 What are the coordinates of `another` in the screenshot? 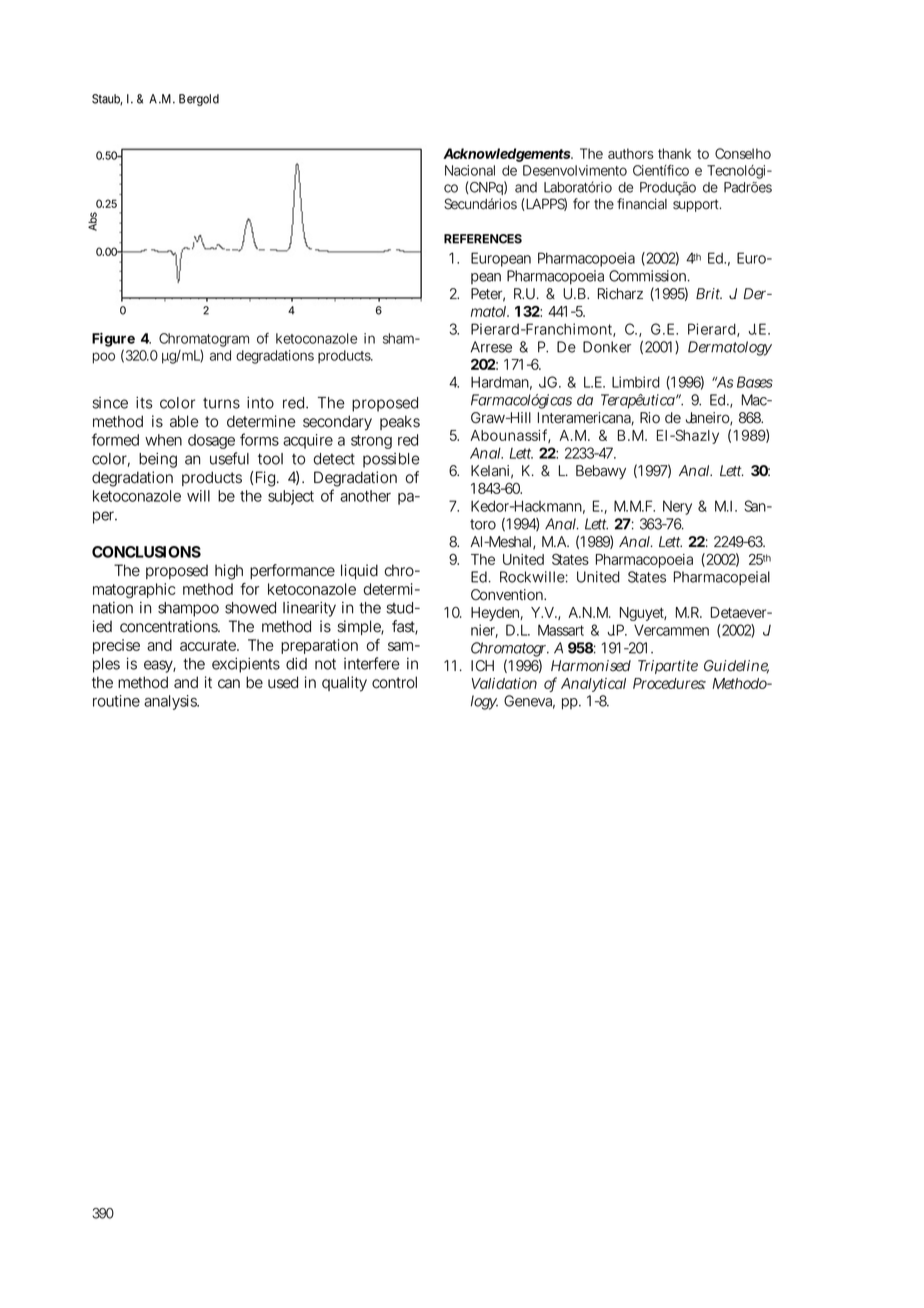 It's located at (365, 496).
